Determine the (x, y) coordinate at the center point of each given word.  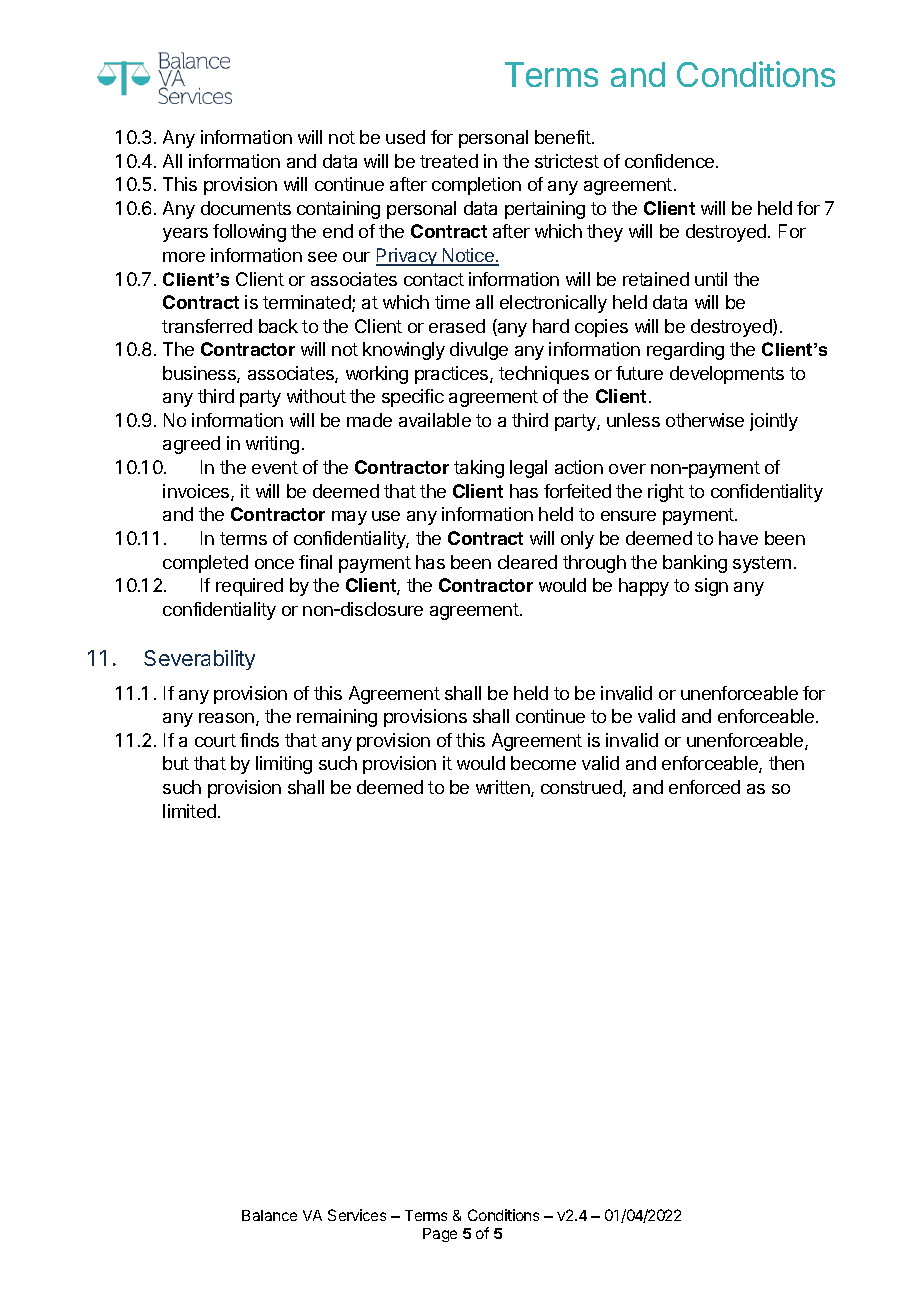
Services (357, 1215)
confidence (669, 161)
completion (476, 186)
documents (246, 208)
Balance (269, 1215)
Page (440, 1235)
